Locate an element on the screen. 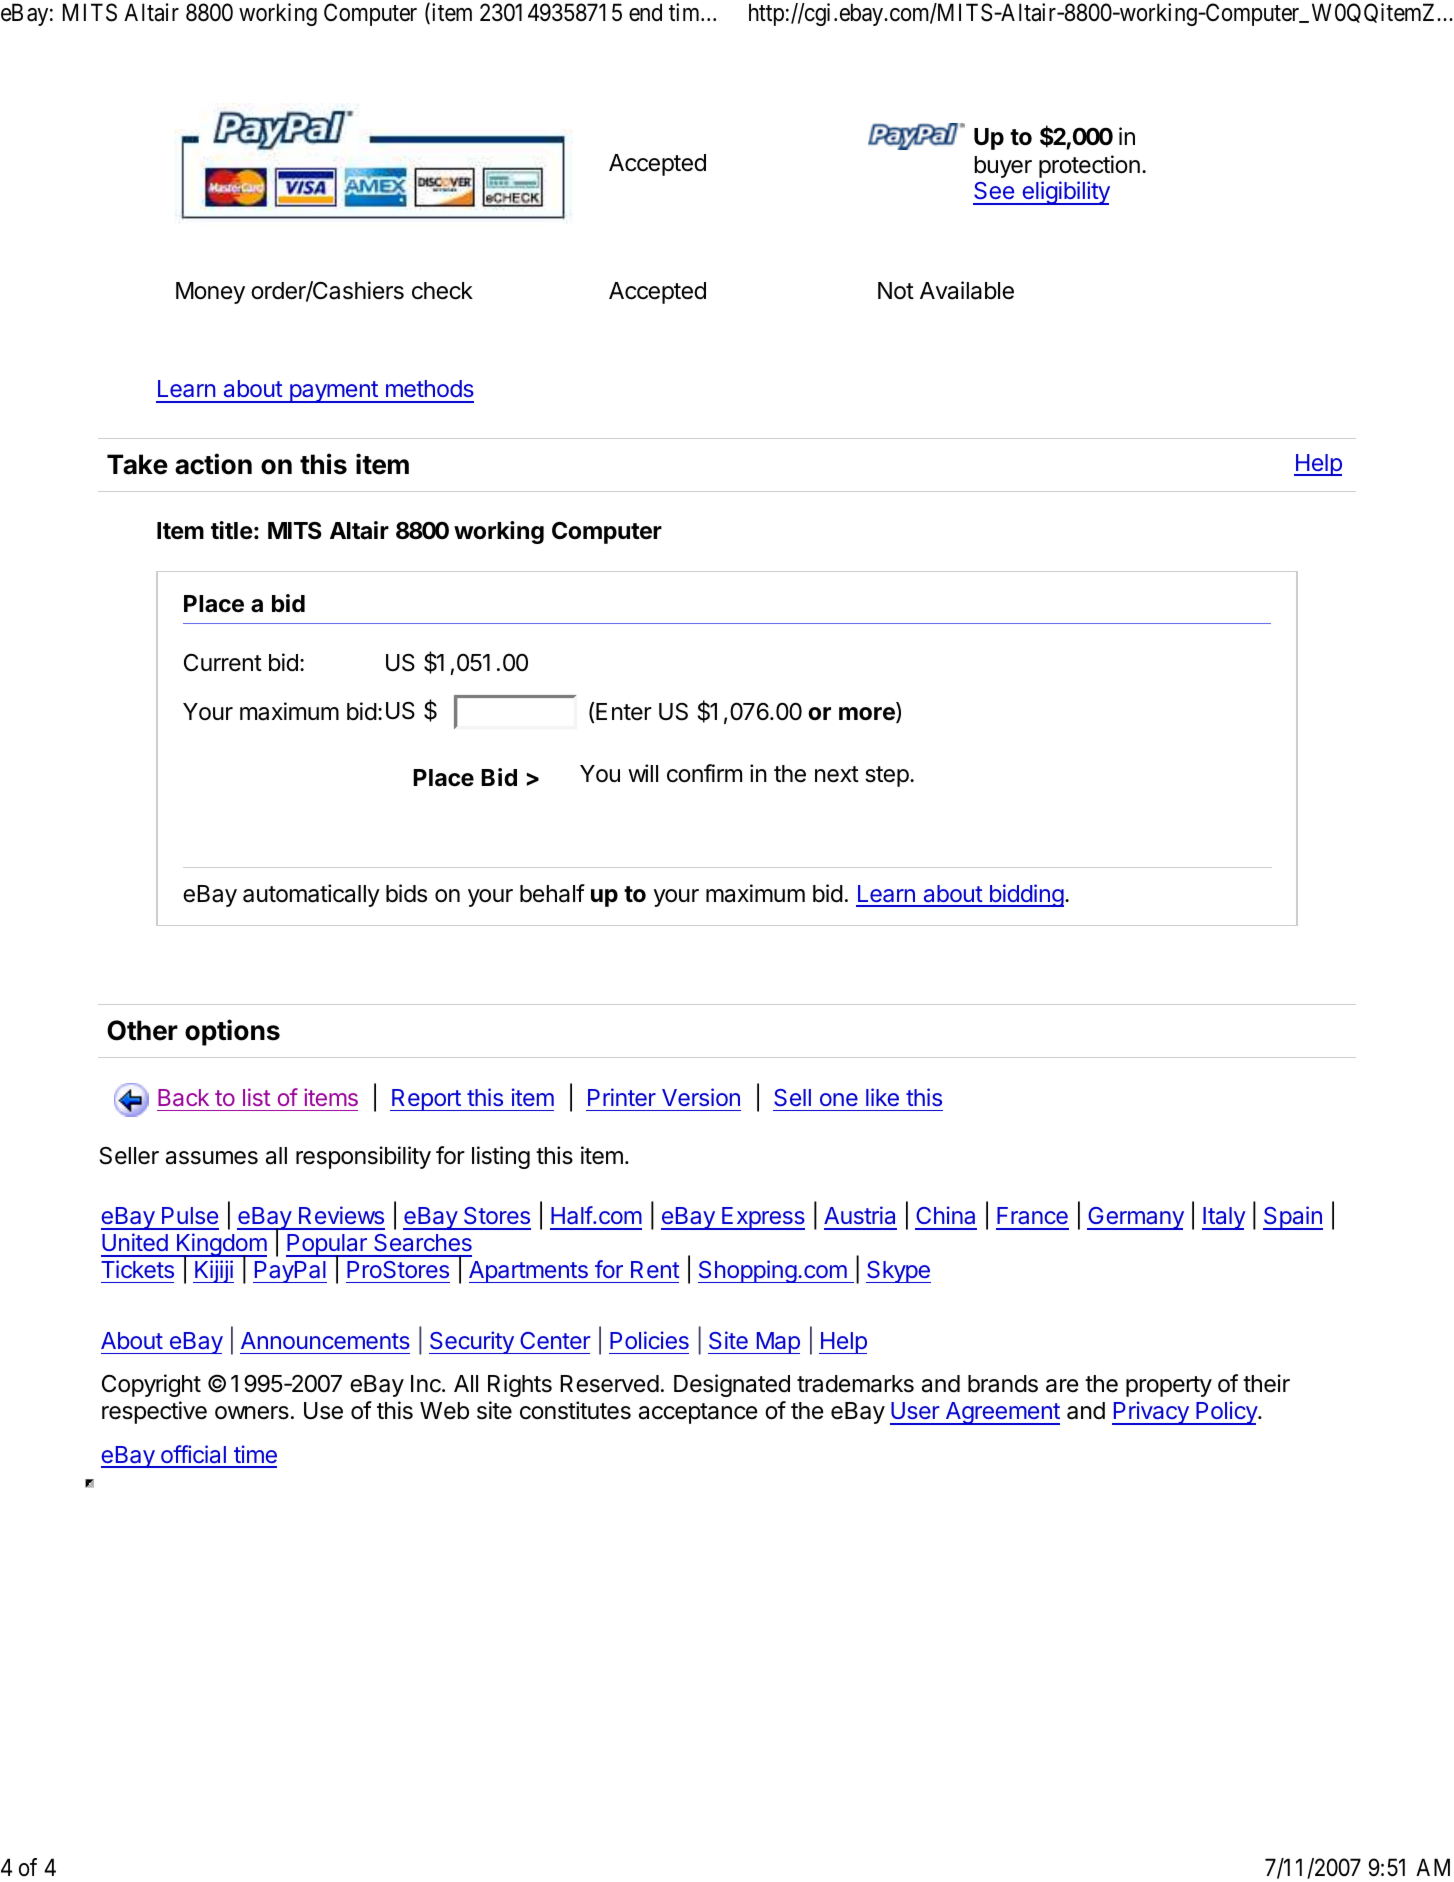 Image resolution: width=1454 pixels, height=1882 pixels. property is located at coordinates (1169, 1386).
